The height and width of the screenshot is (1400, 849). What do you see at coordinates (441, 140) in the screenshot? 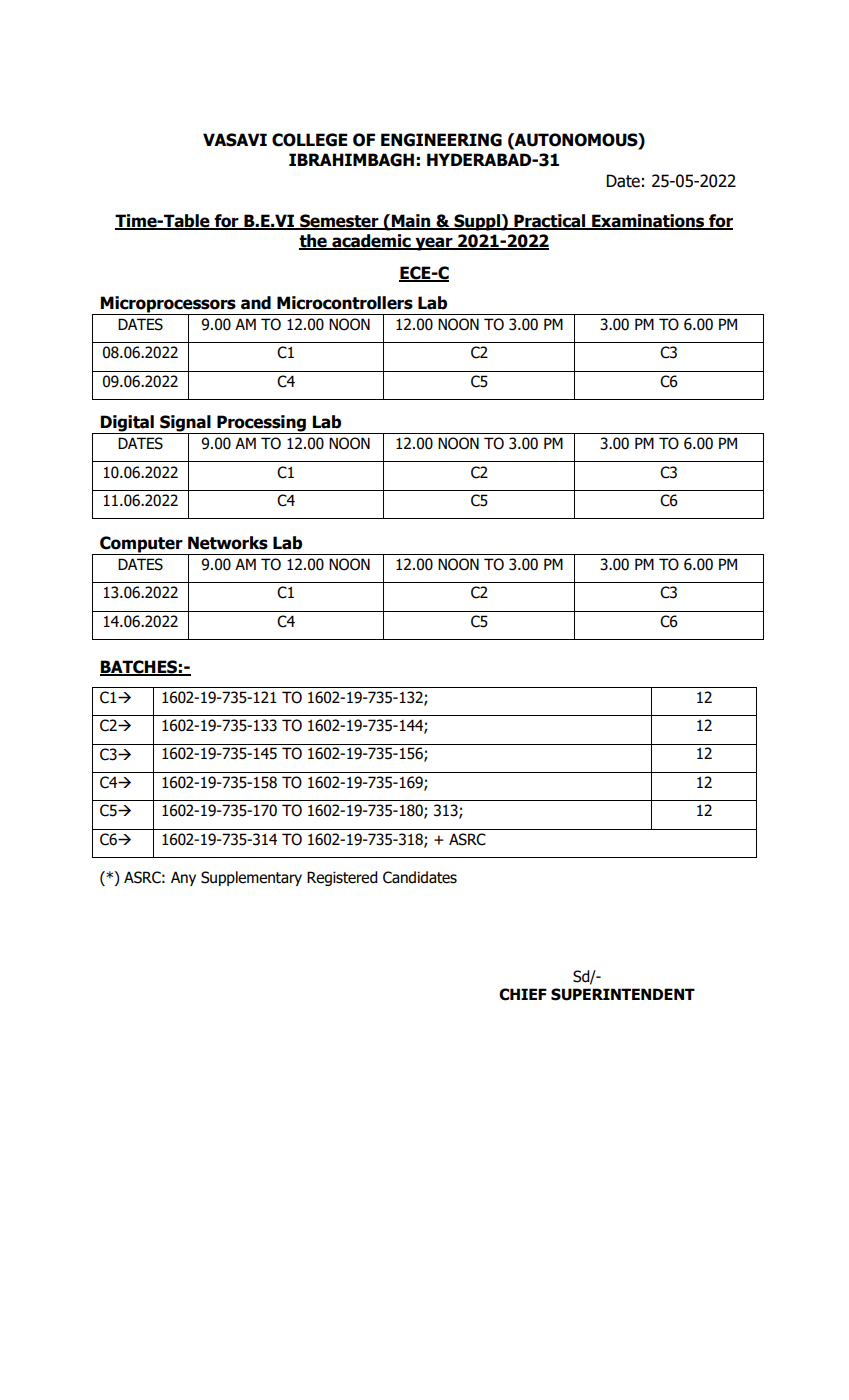
I see `ENGINEERING` at bounding box center [441, 140].
